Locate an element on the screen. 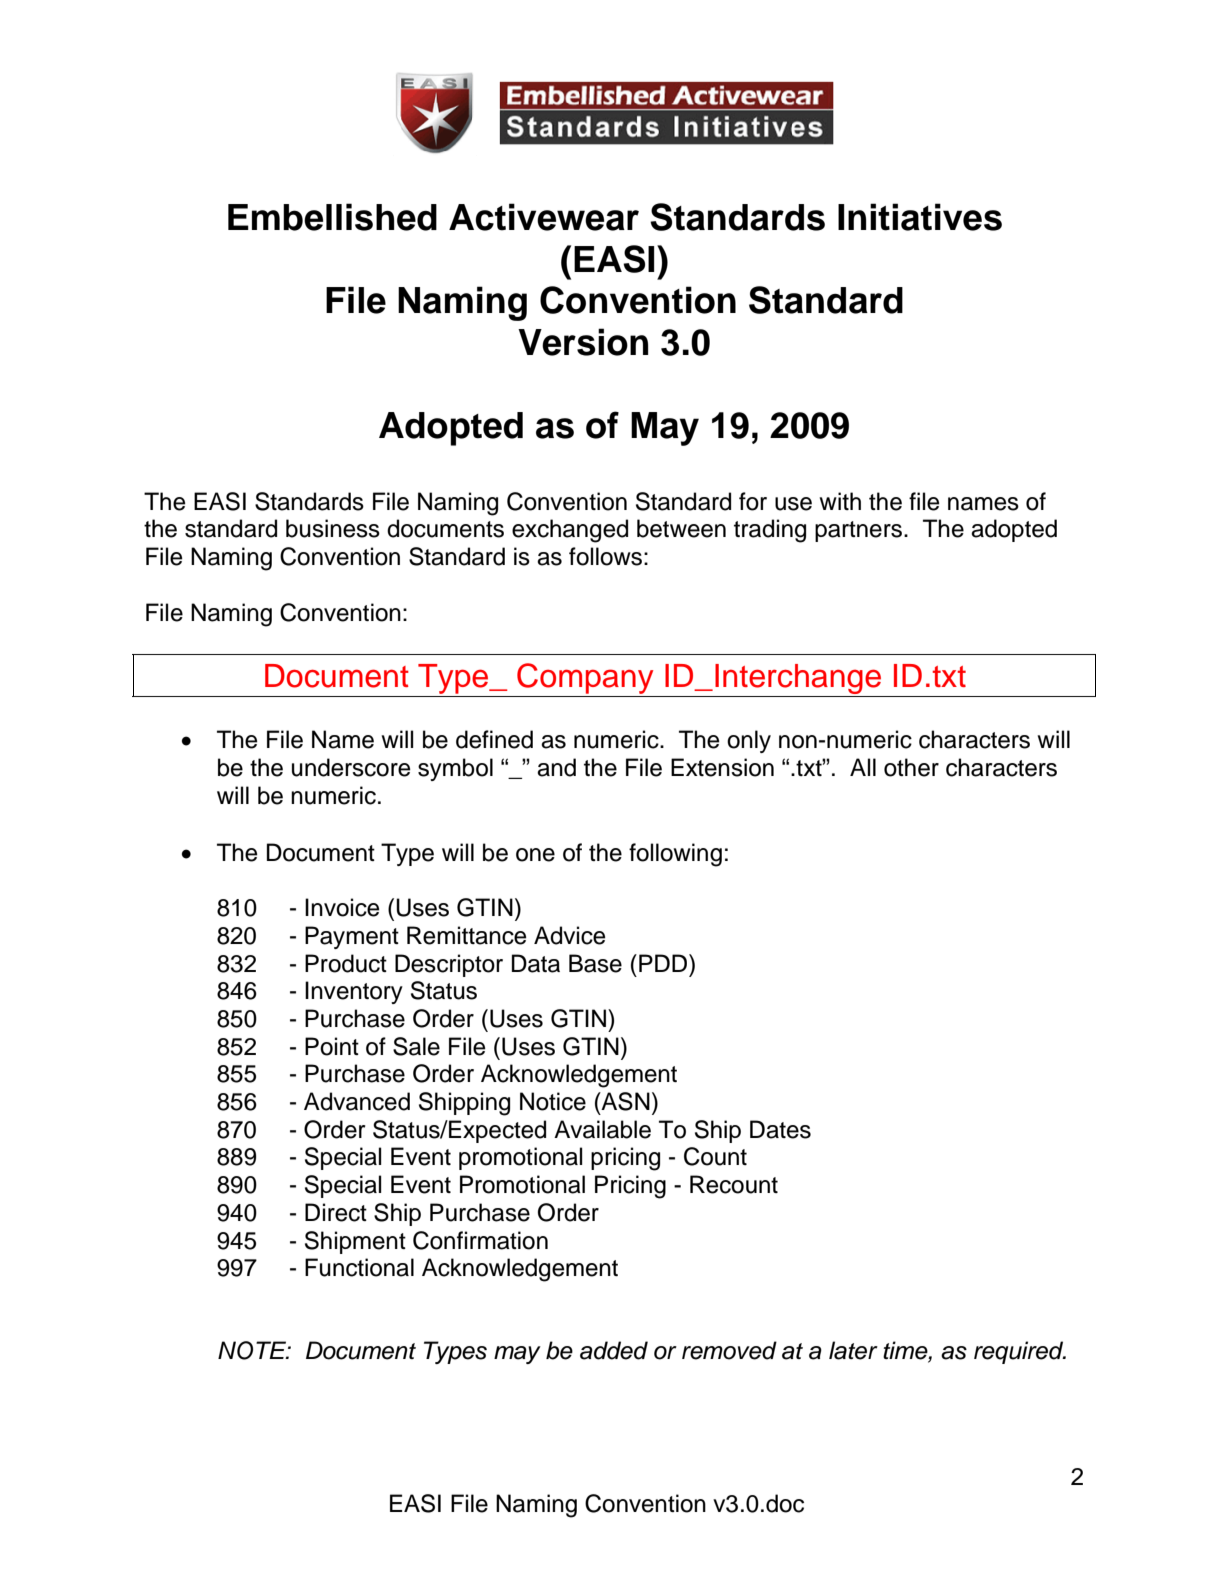  Embellished is located at coordinates (332, 217).
